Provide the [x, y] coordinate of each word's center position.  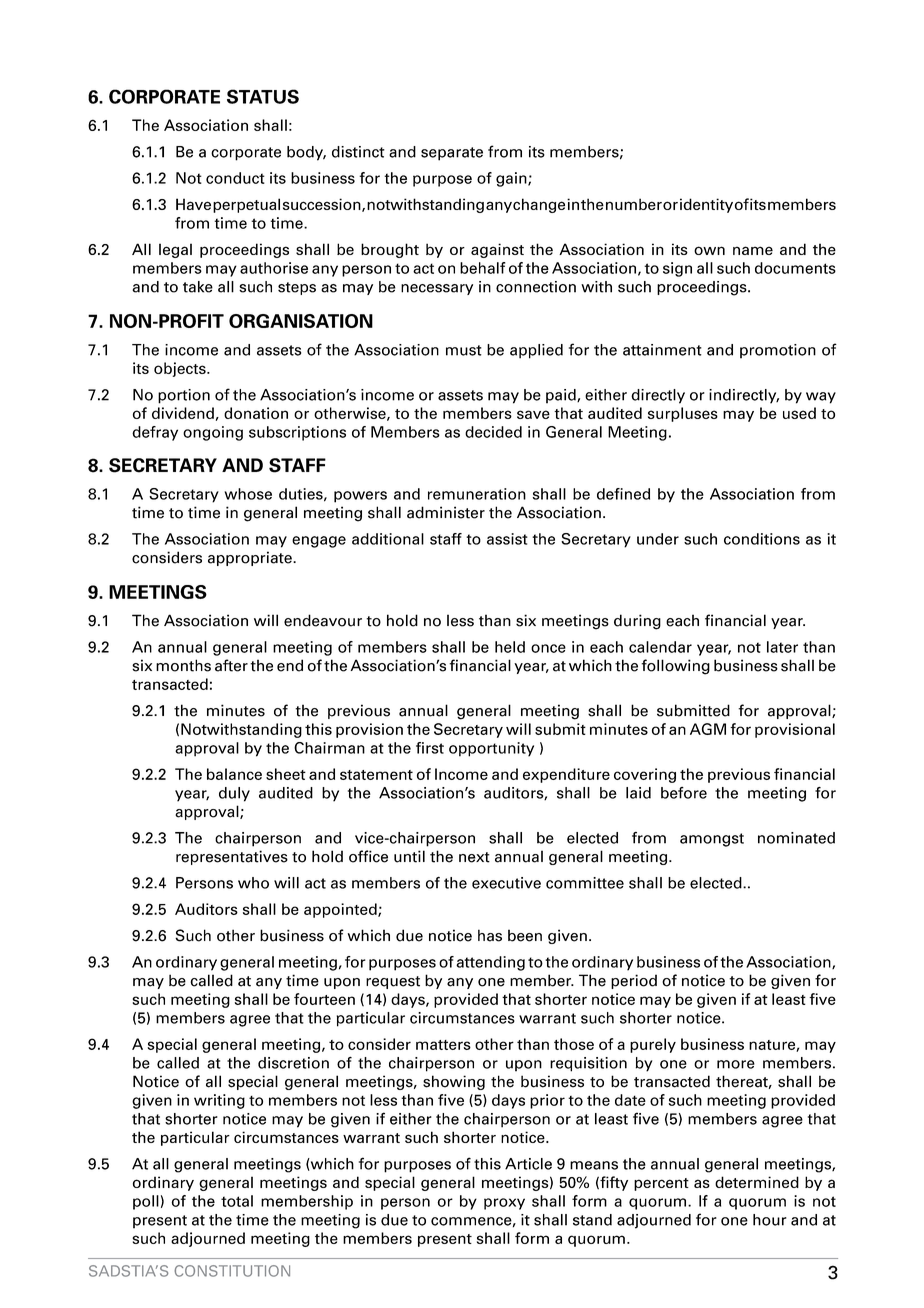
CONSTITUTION [232, 1271]
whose [248, 494]
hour [770, 1220]
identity [706, 205]
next [474, 857]
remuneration [477, 494]
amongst [712, 840]
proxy [504, 1204]
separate [452, 154]
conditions [762, 539]
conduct [235, 178]
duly [234, 794]
